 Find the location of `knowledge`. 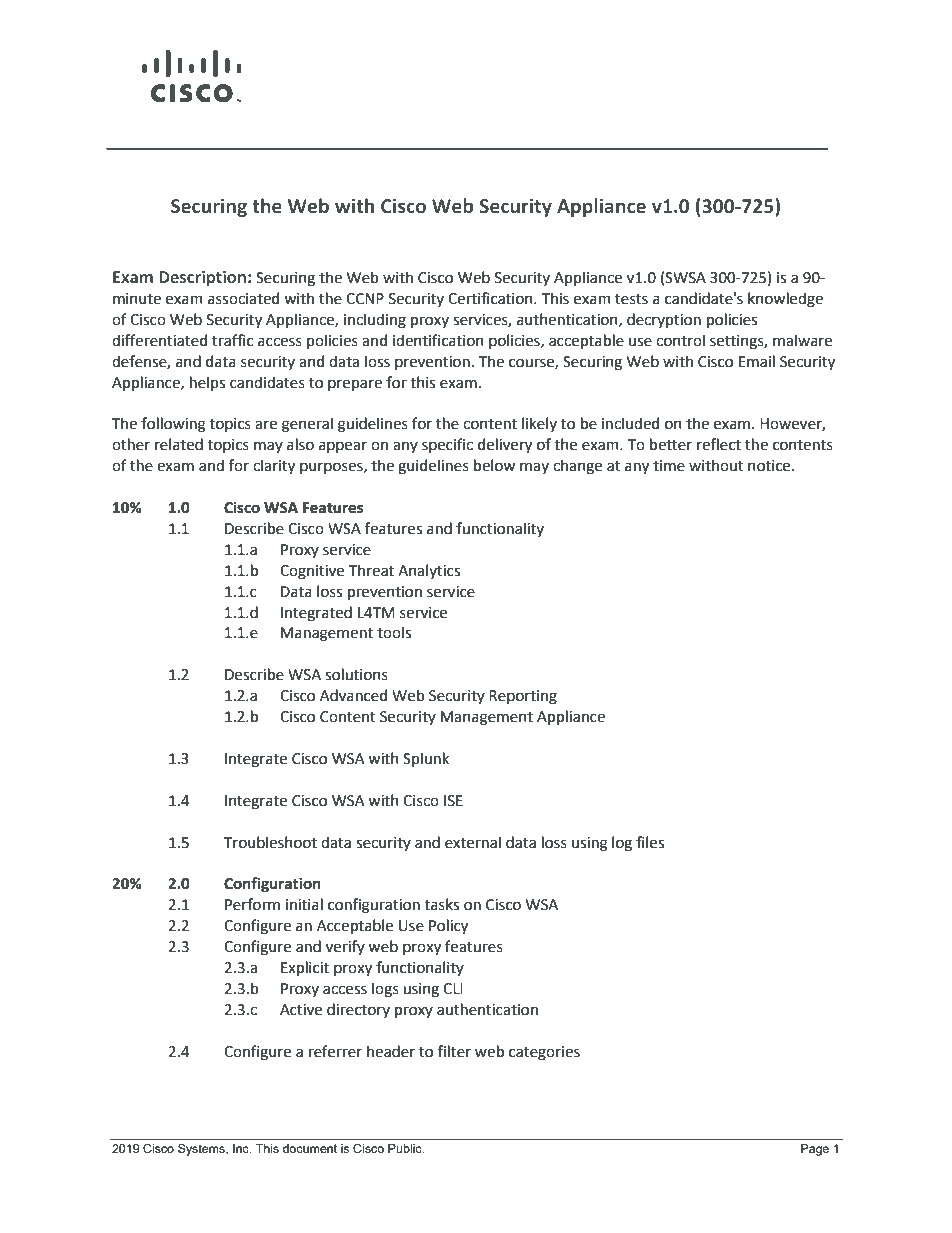

knowledge is located at coordinates (785, 300).
